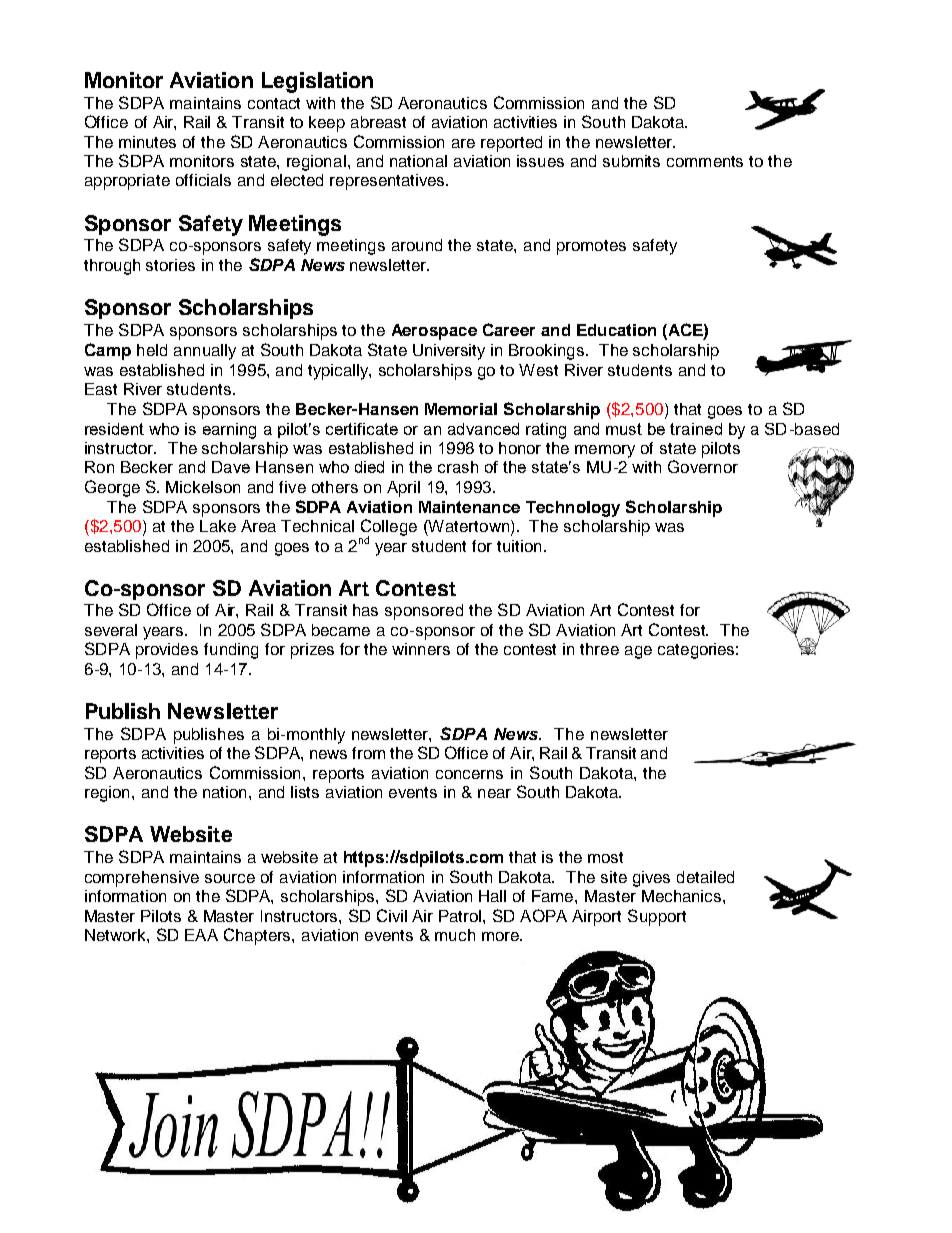  What do you see at coordinates (203, 487) in the screenshot?
I see `Mickelson` at bounding box center [203, 487].
